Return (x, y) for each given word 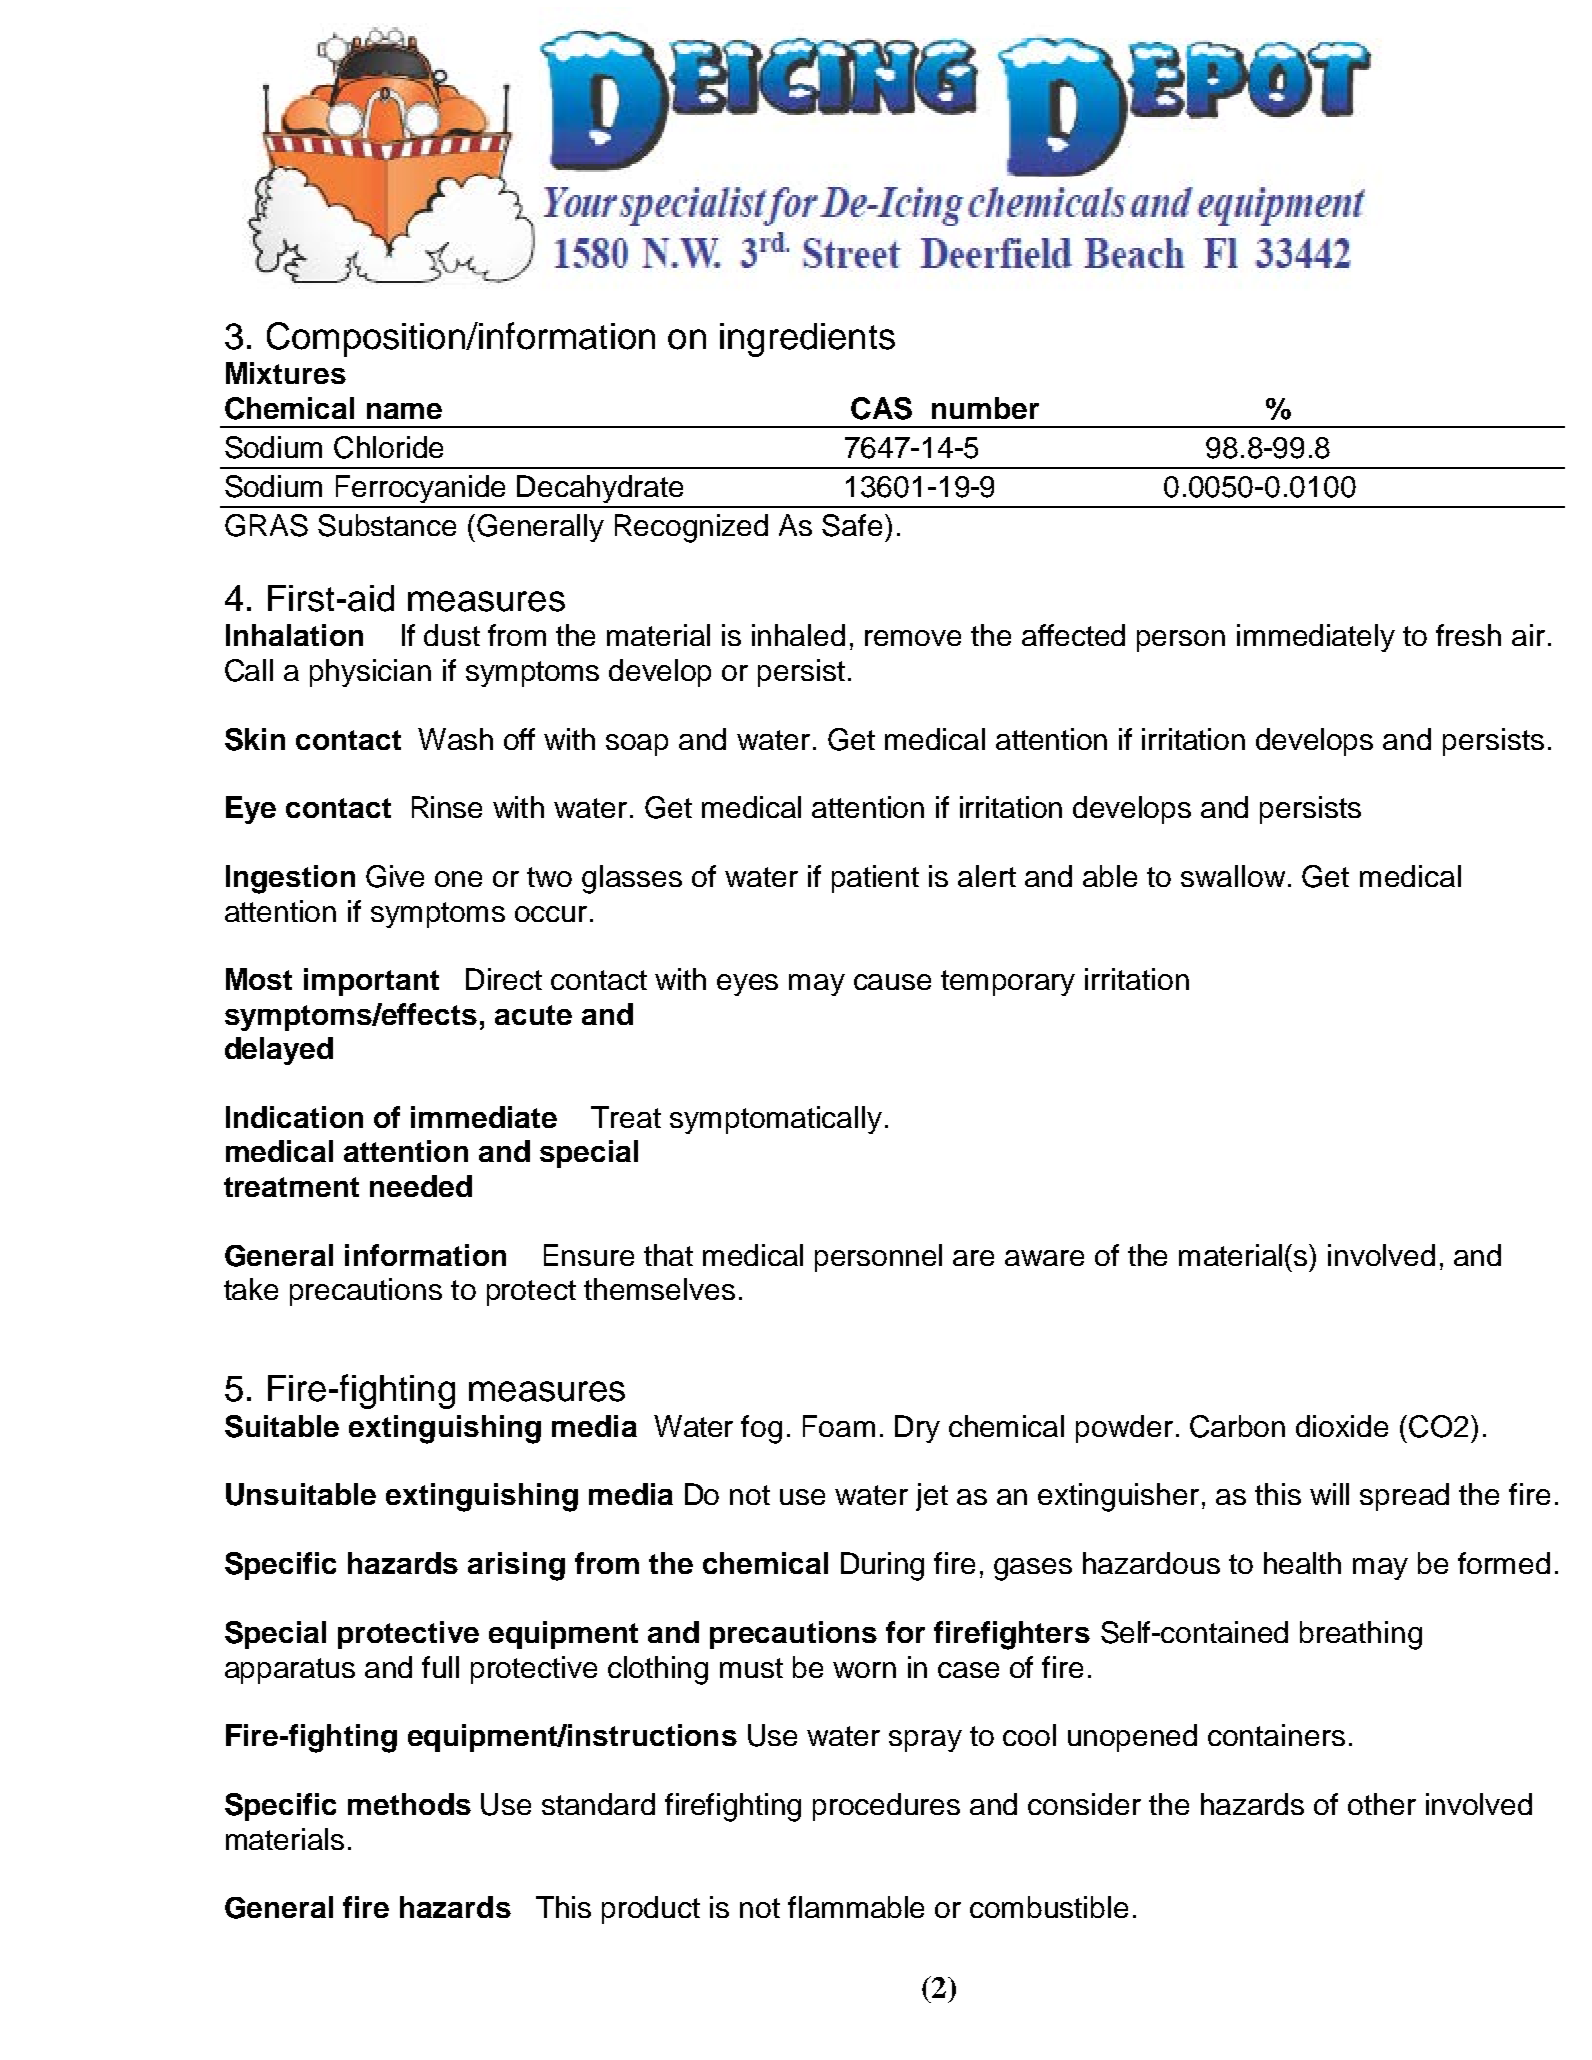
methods (409, 1804)
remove (913, 638)
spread (1404, 1497)
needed (421, 1186)
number (985, 408)
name (404, 411)
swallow (1233, 876)
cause (892, 982)
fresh (1468, 635)
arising (516, 1566)
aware (1044, 1258)
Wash (455, 739)
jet (932, 1497)
